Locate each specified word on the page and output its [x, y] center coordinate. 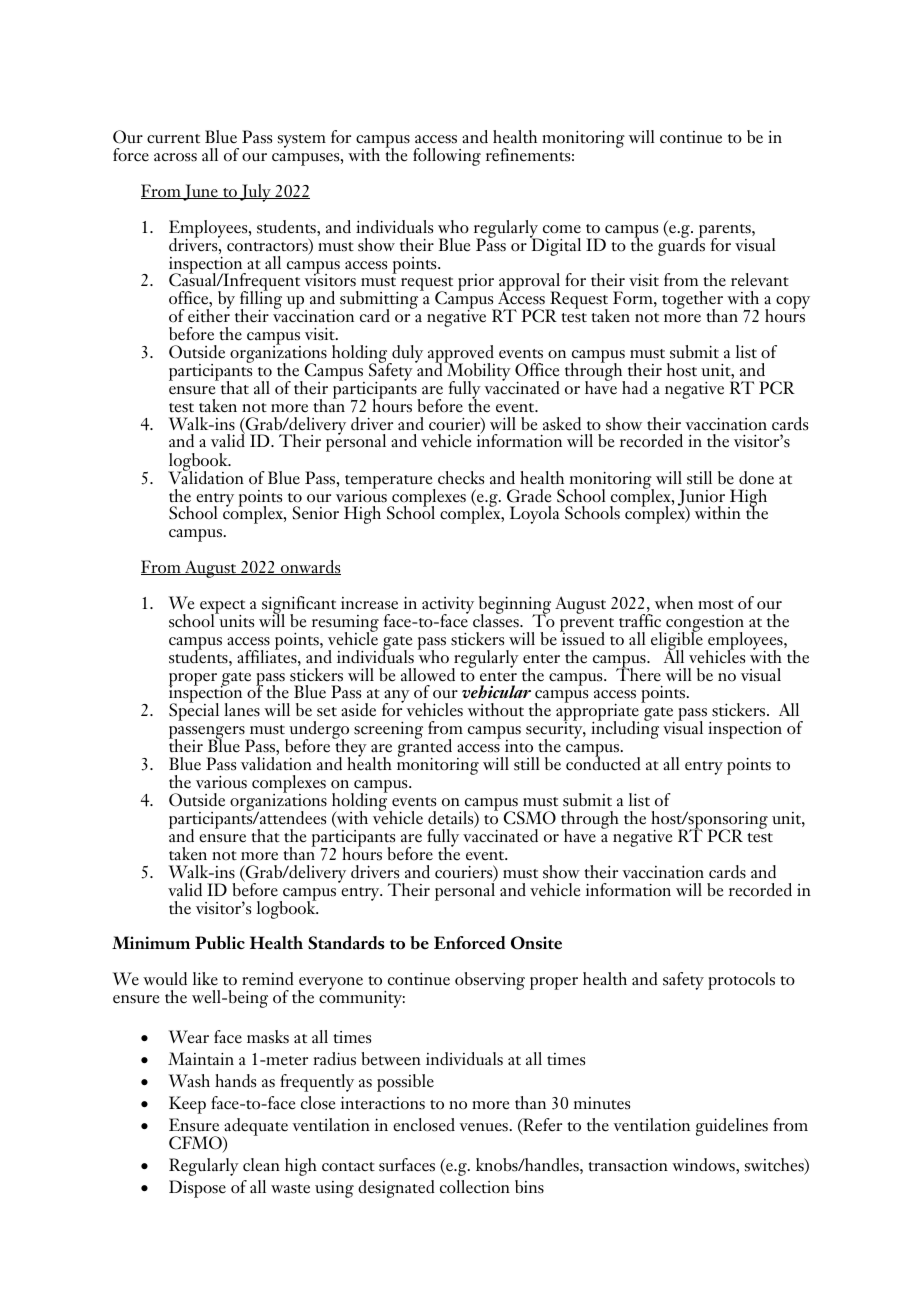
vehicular [496, 691]
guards [681, 246]
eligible [677, 641]
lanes [242, 710]
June [201, 192]
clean [261, 1165]
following [447, 157]
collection [475, 1187]
